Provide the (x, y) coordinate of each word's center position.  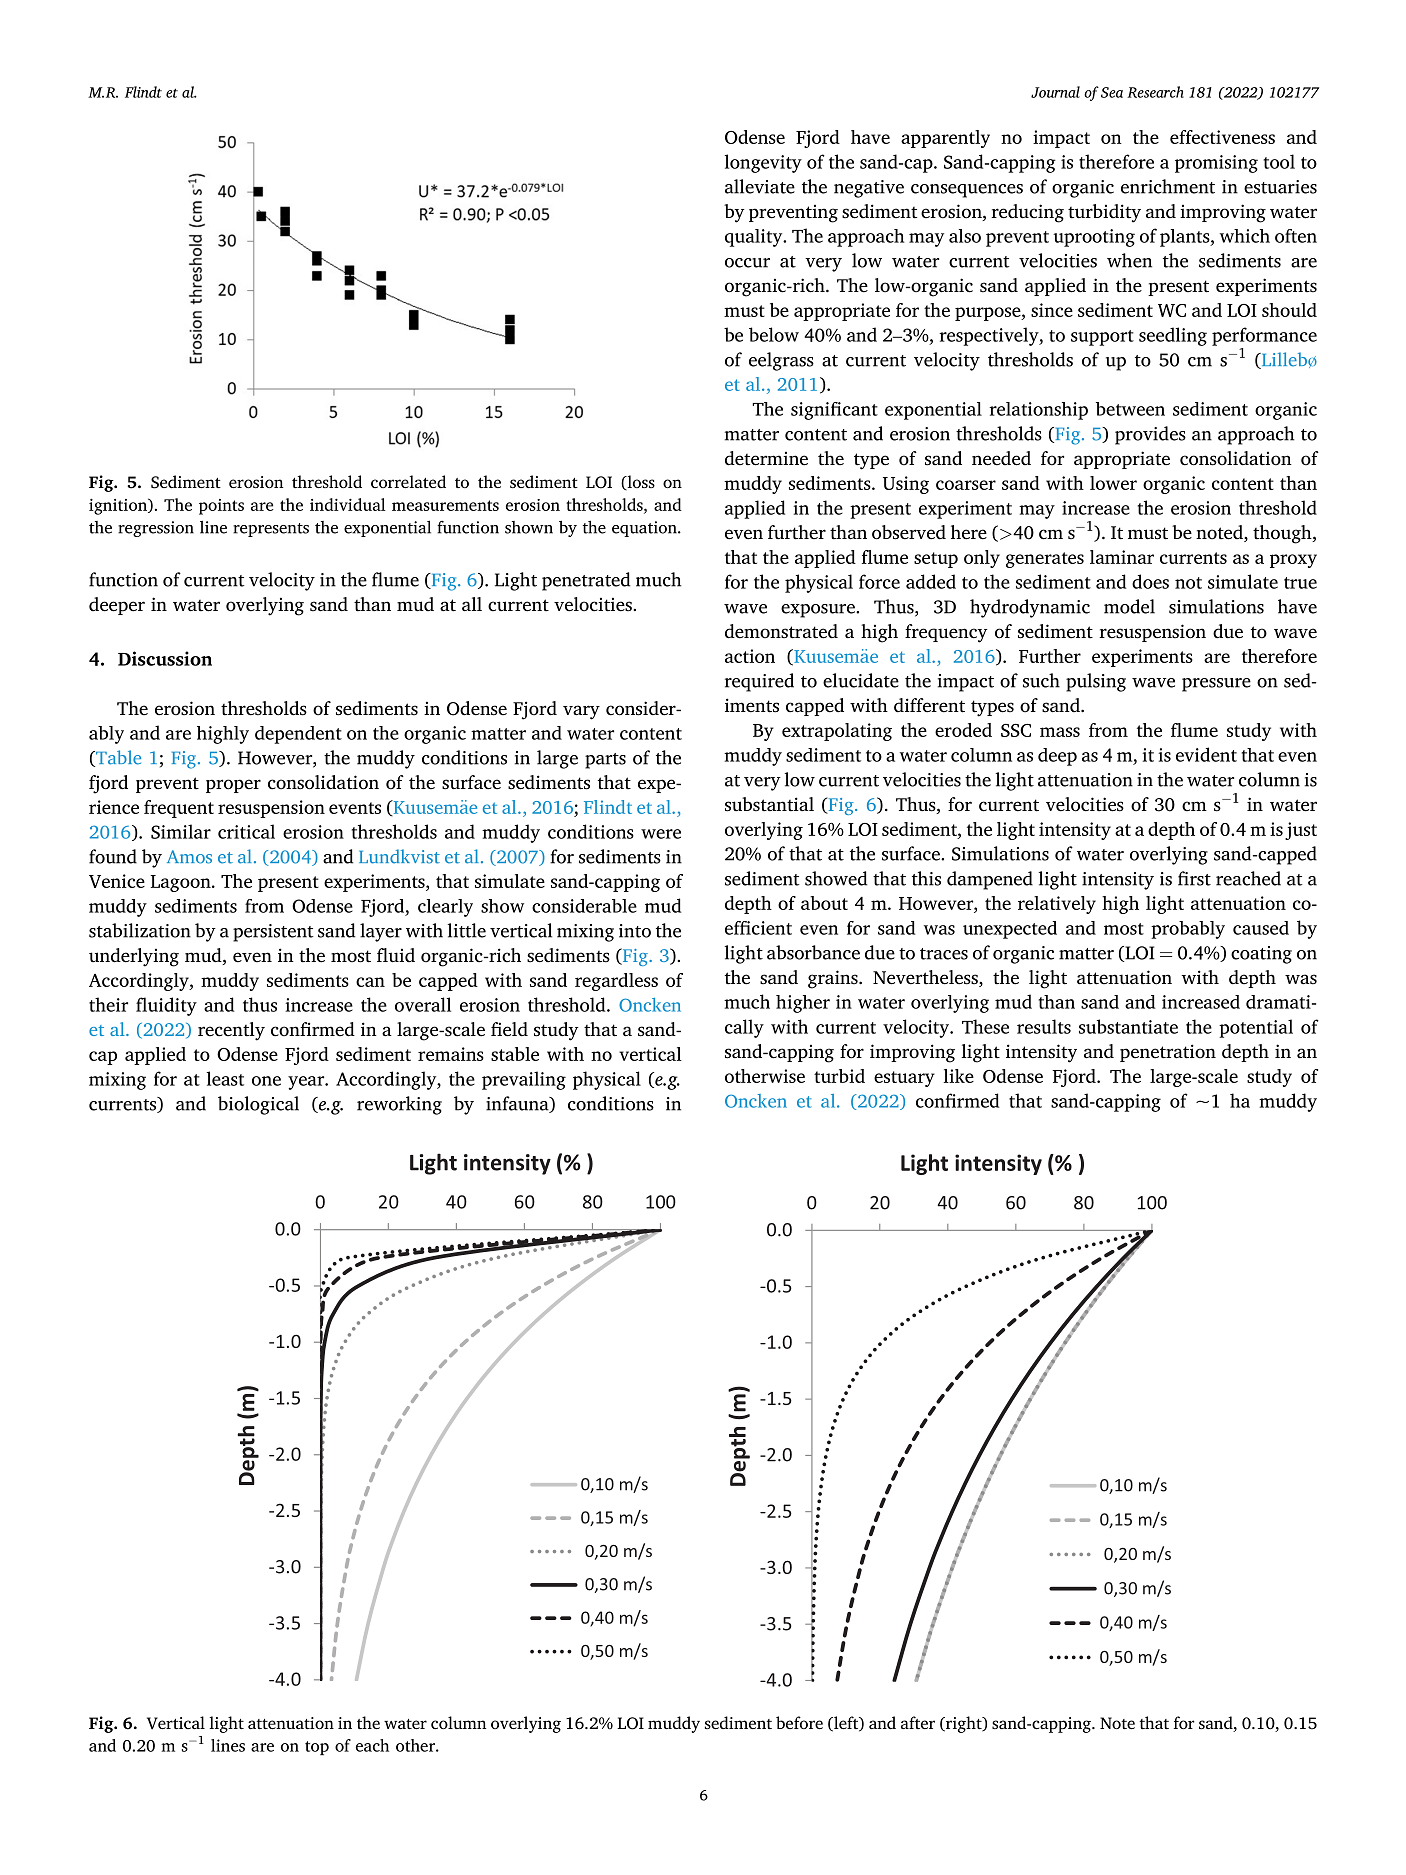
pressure (1216, 685)
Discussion (165, 658)
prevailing (524, 1080)
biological (258, 1105)
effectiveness (1222, 137)
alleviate (760, 186)
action (750, 656)
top (317, 1748)
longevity (763, 163)
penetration (1168, 1053)
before (799, 1722)
